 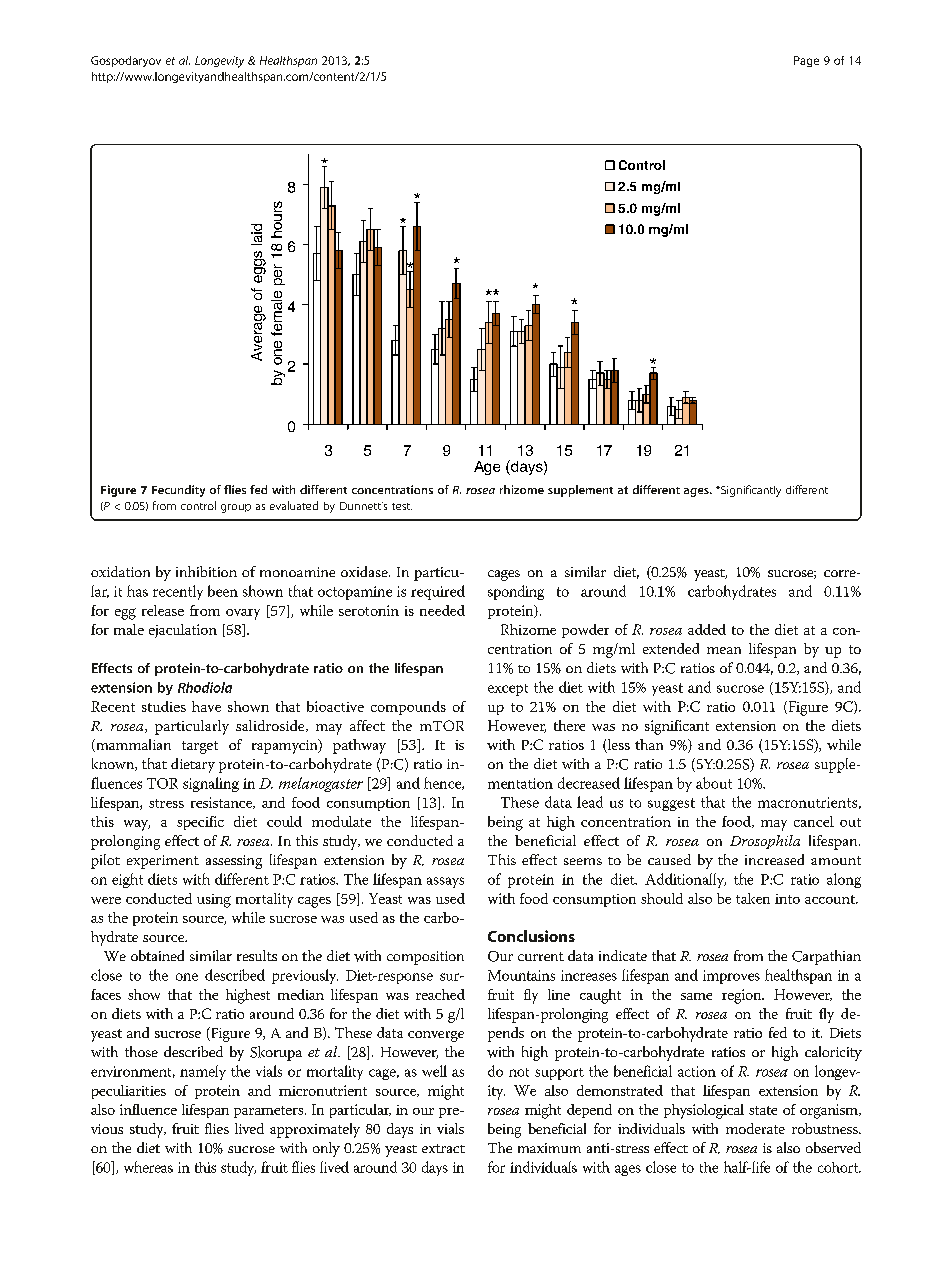 What do you see at coordinates (707, 629) in the page?
I see `added` at bounding box center [707, 629].
